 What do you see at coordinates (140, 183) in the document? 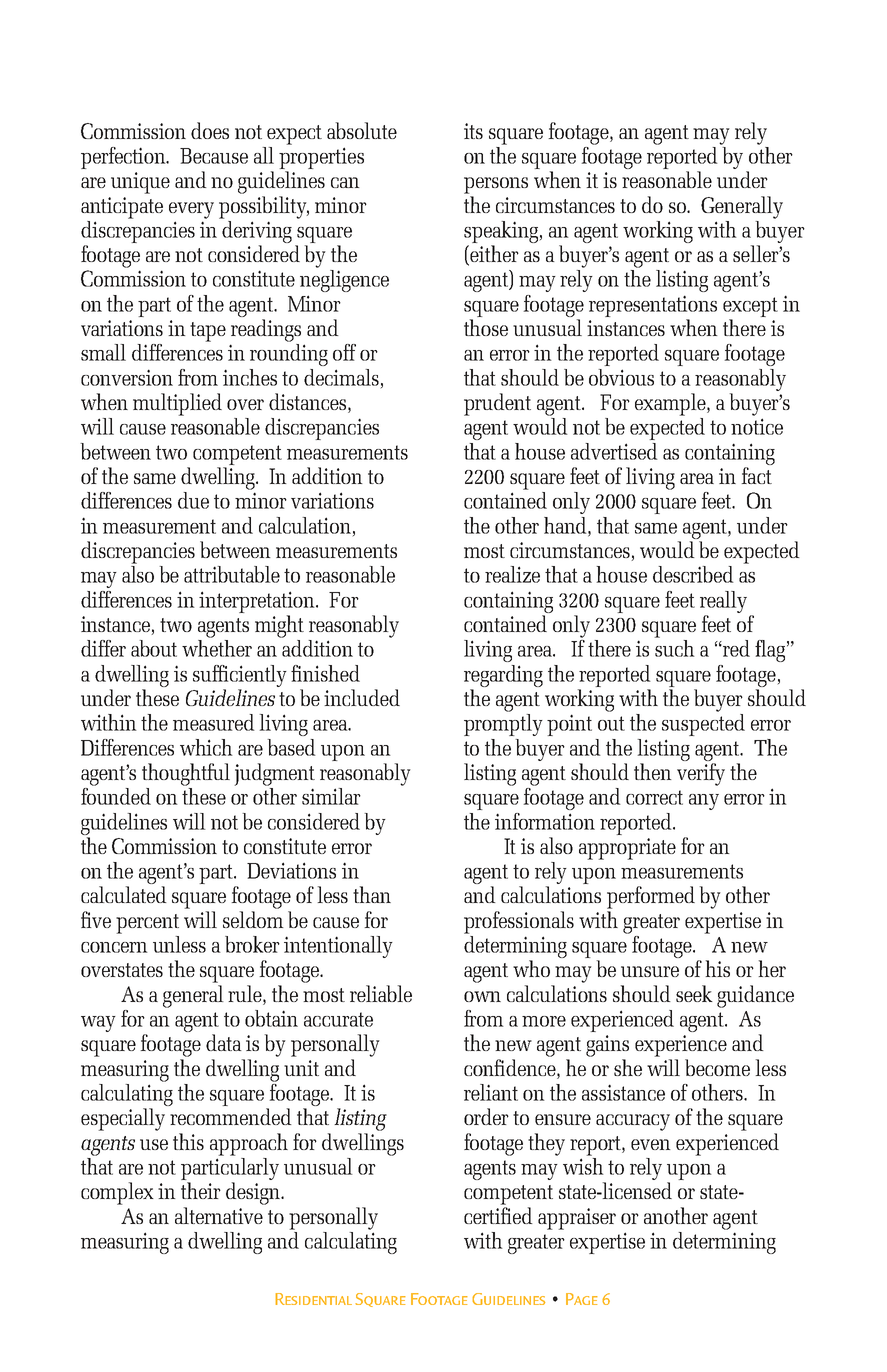
I see `unique` at bounding box center [140, 183].
